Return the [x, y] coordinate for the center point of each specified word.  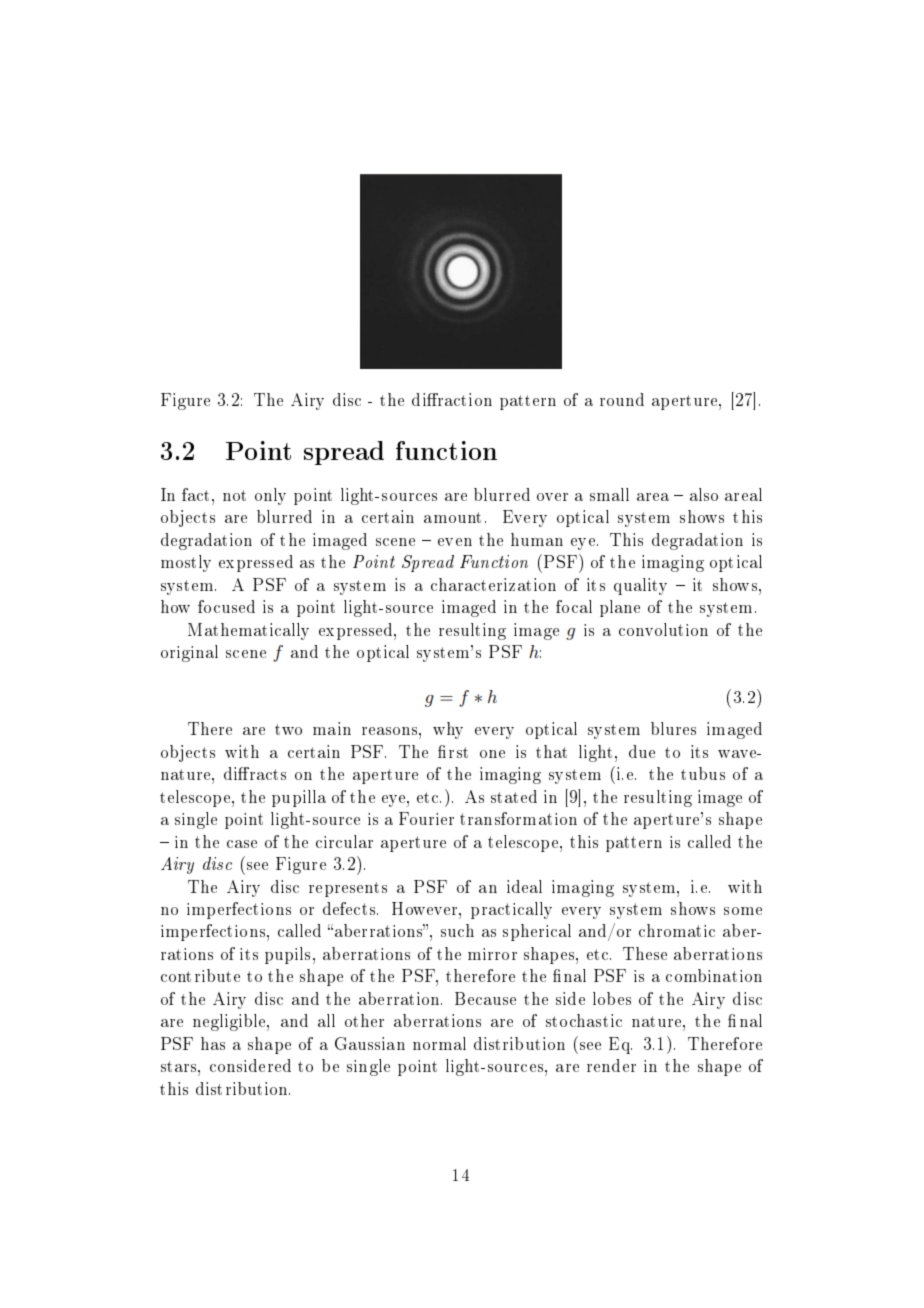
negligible [230, 1022]
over [552, 497]
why [448, 730]
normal [439, 1043]
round [622, 399]
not [234, 495]
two [288, 729]
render [611, 1065]
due [642, 751]
